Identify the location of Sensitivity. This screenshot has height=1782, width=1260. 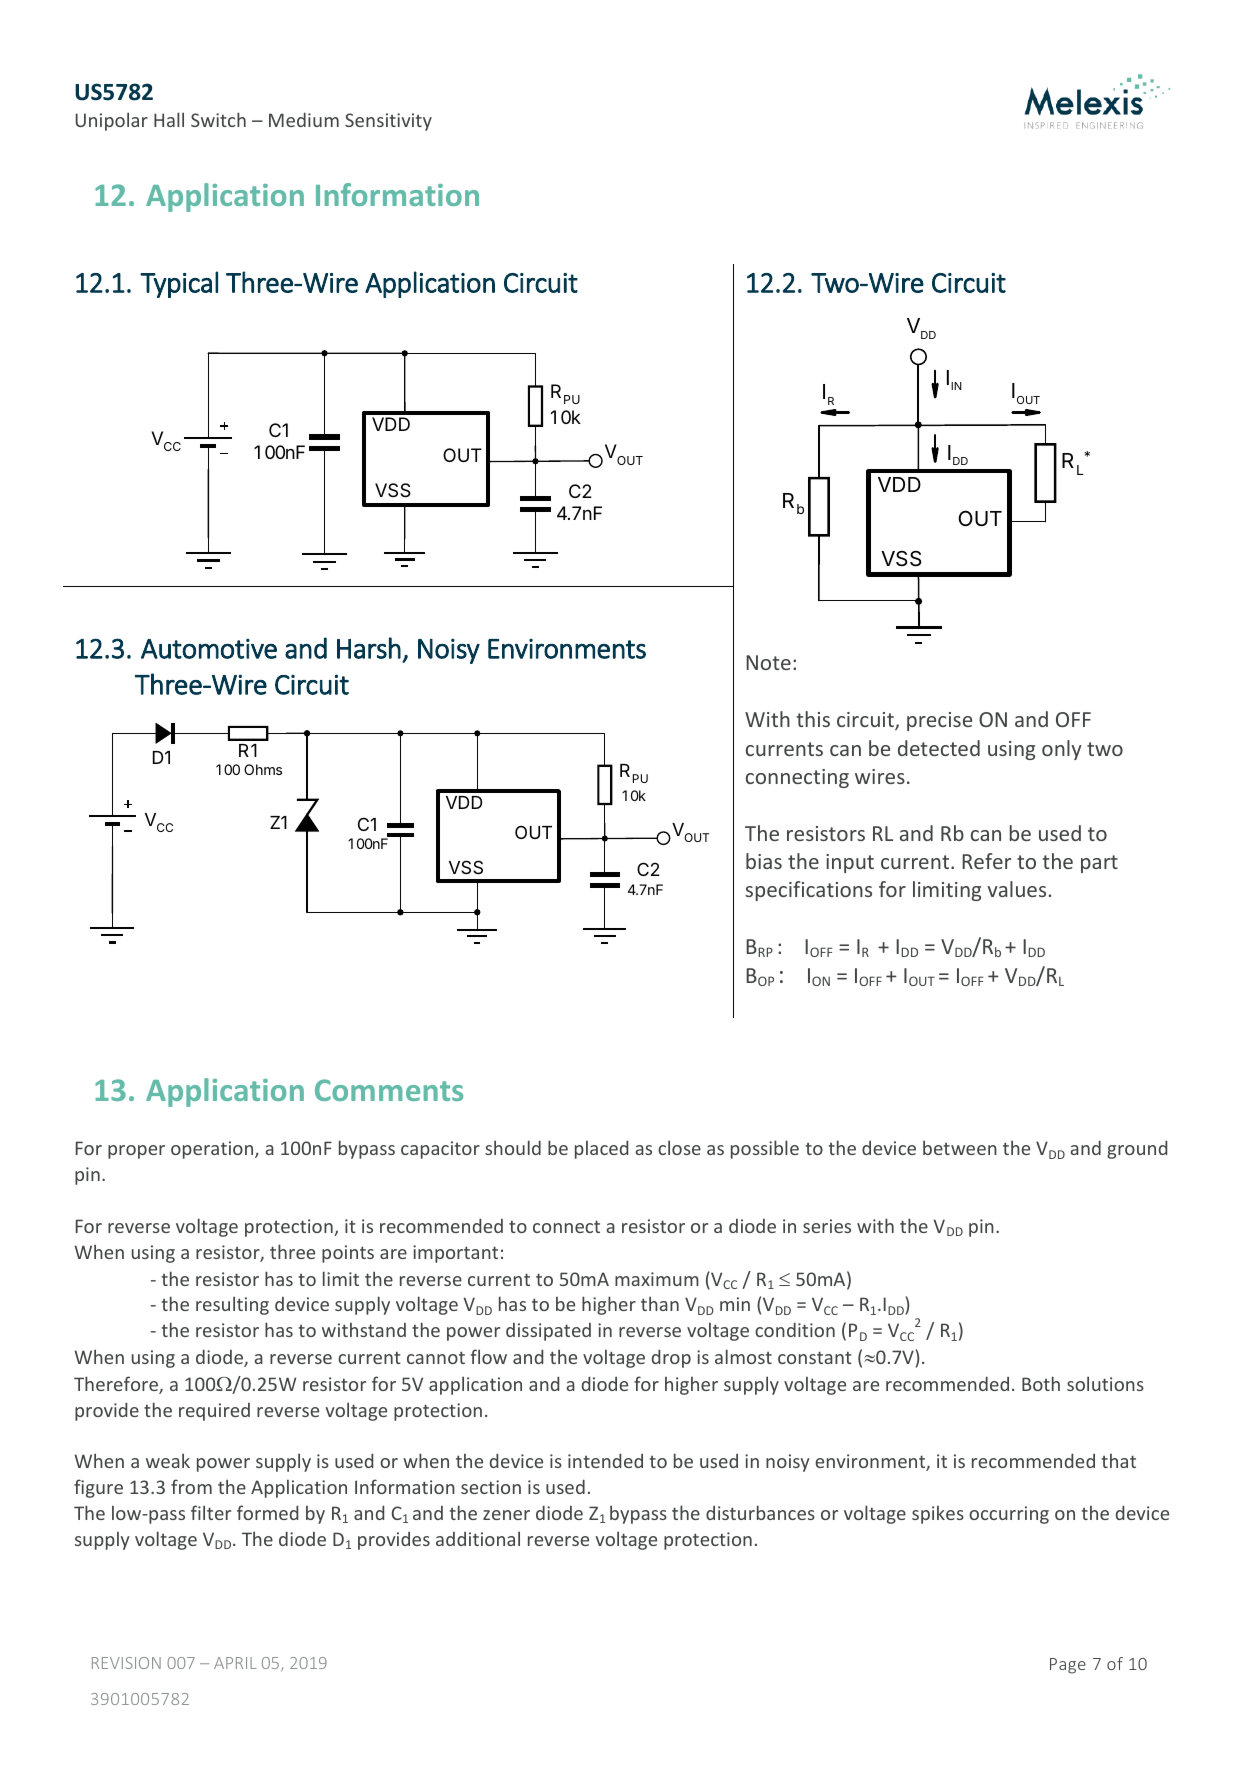
(388, 122).
